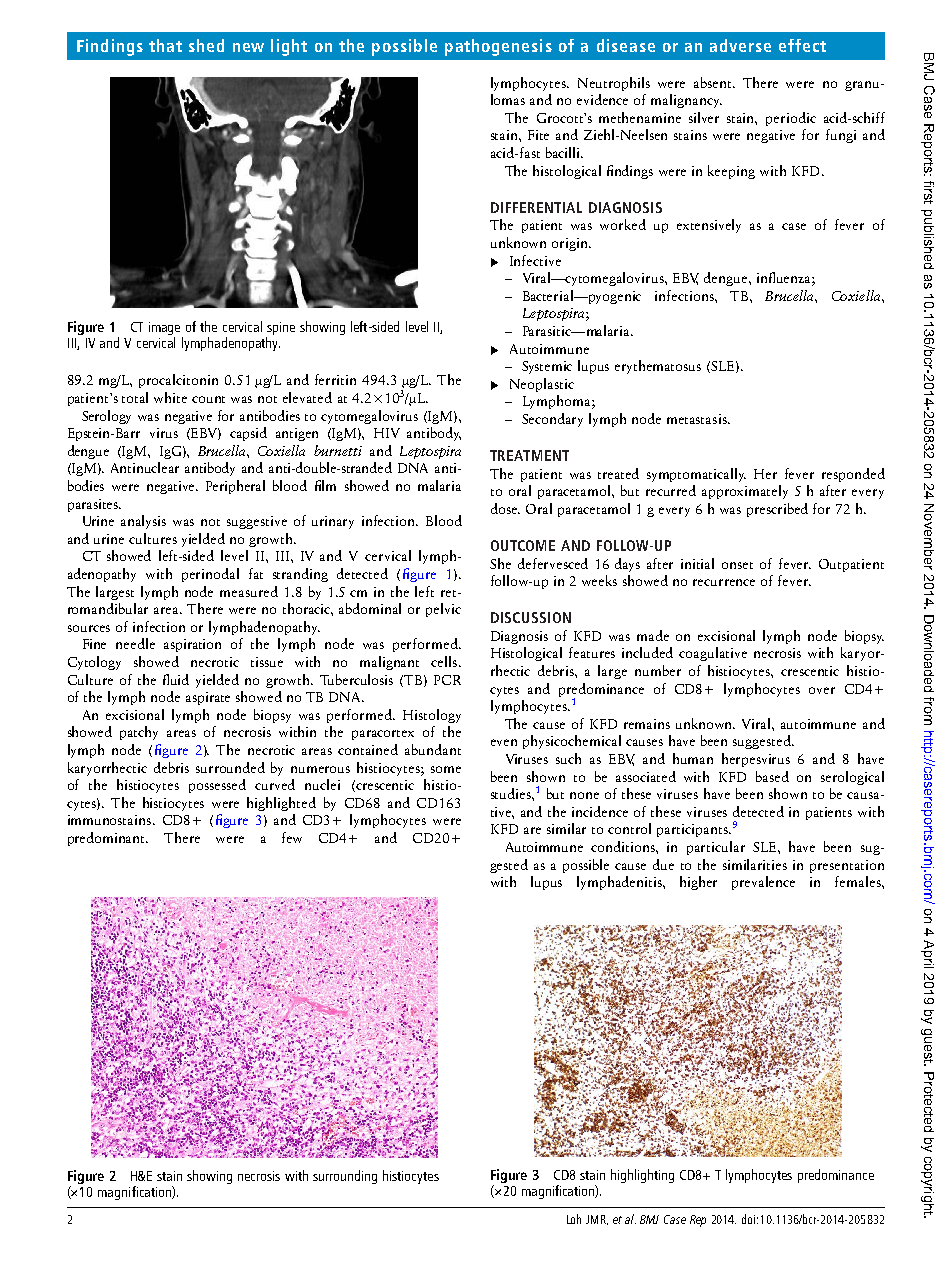  I want to click on surrounding, so click(345, 1177).
